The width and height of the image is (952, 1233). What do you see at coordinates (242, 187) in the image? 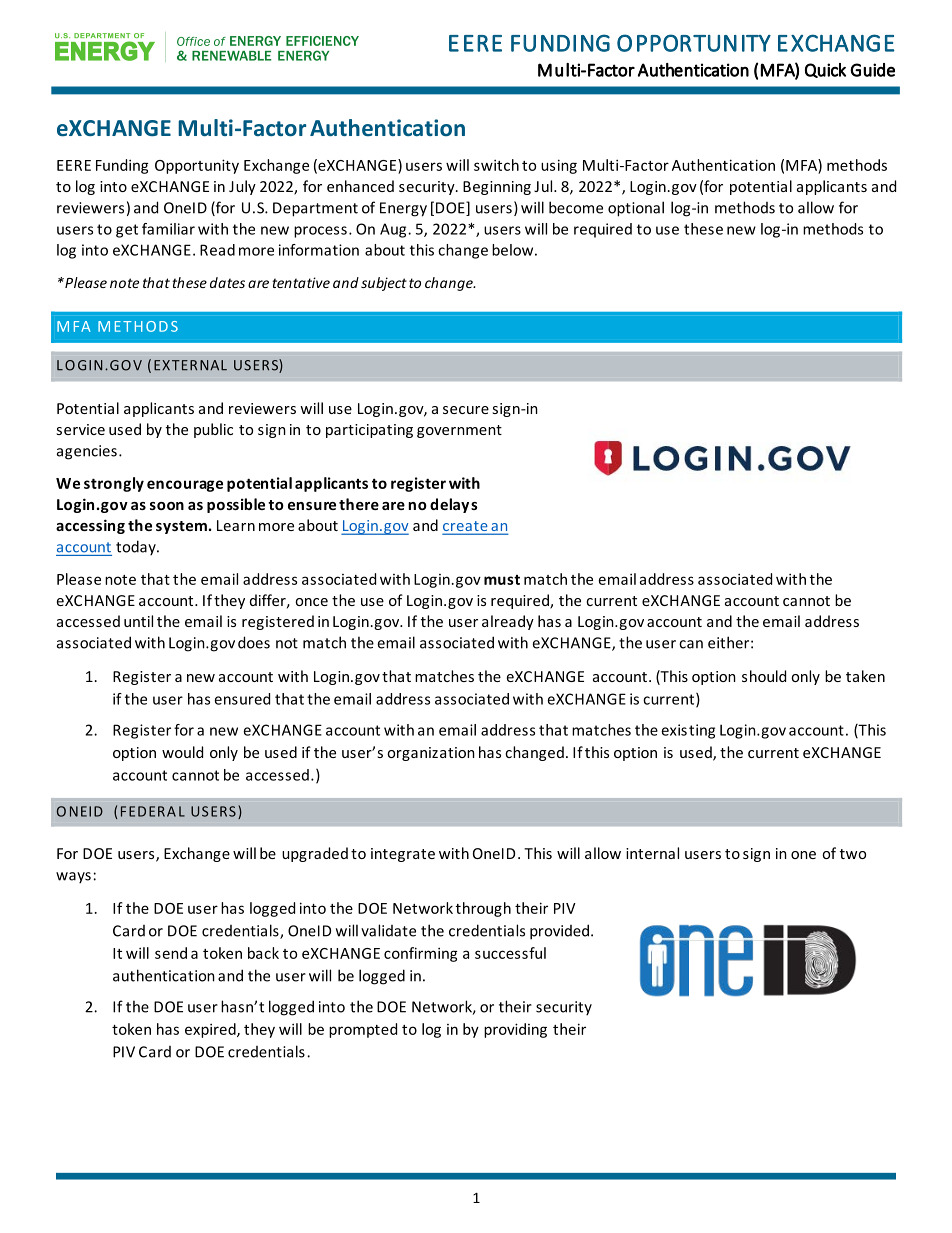
I see `July` at bounding box center [242, 187].
